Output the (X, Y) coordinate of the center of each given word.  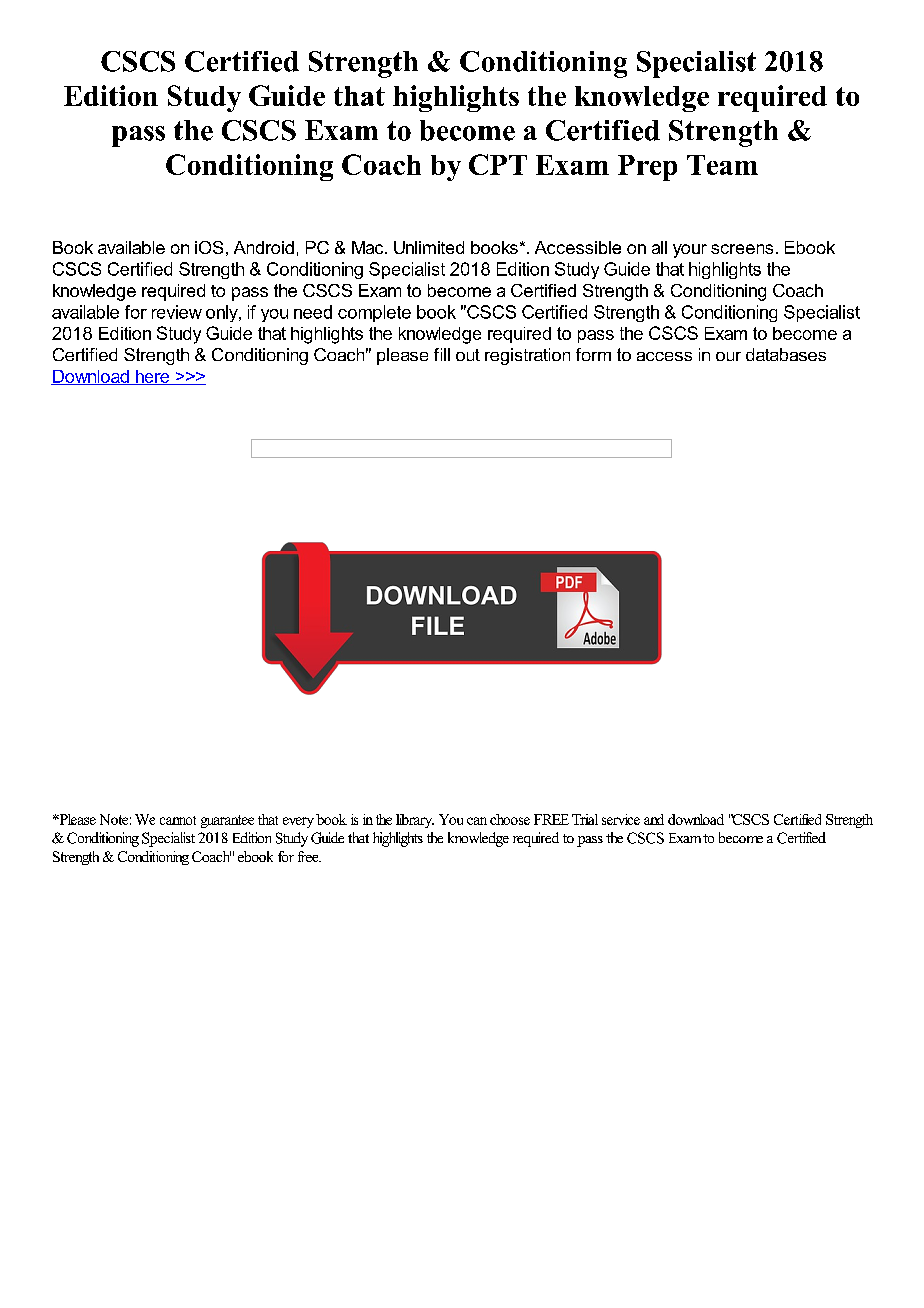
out (468, 355)
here (152, 377)
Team (722, 165)
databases (786, 354)
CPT (498, 164)
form (593, 354)
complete (374, 313)
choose (510, 819)
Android (264, 247)
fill (442, 354)
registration (527, 356)
